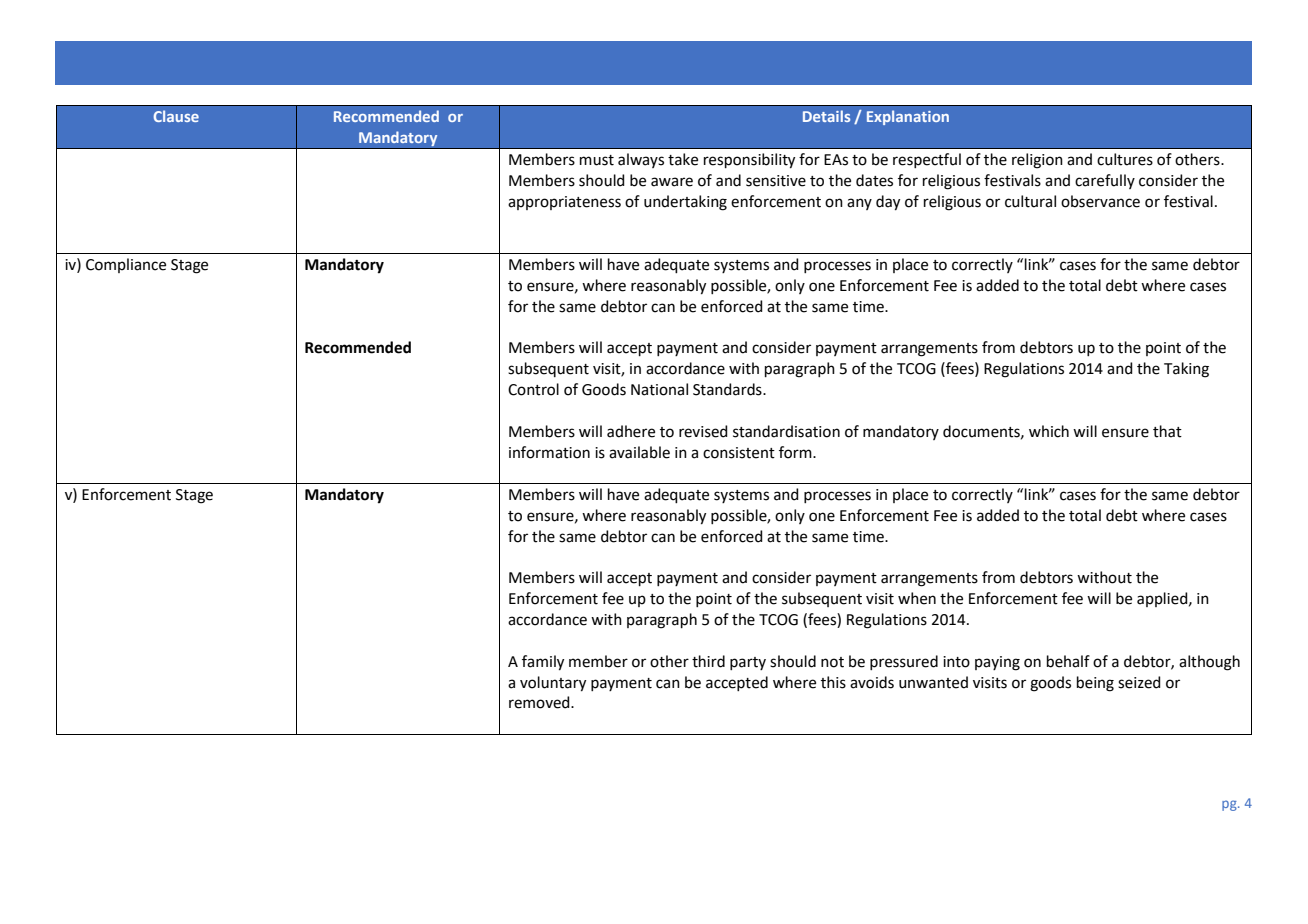 This image has width=1308, height=924. What do you see at coordinates (1100, 201) in the image?
I see `observance` at bounding box center [1100, 201].
